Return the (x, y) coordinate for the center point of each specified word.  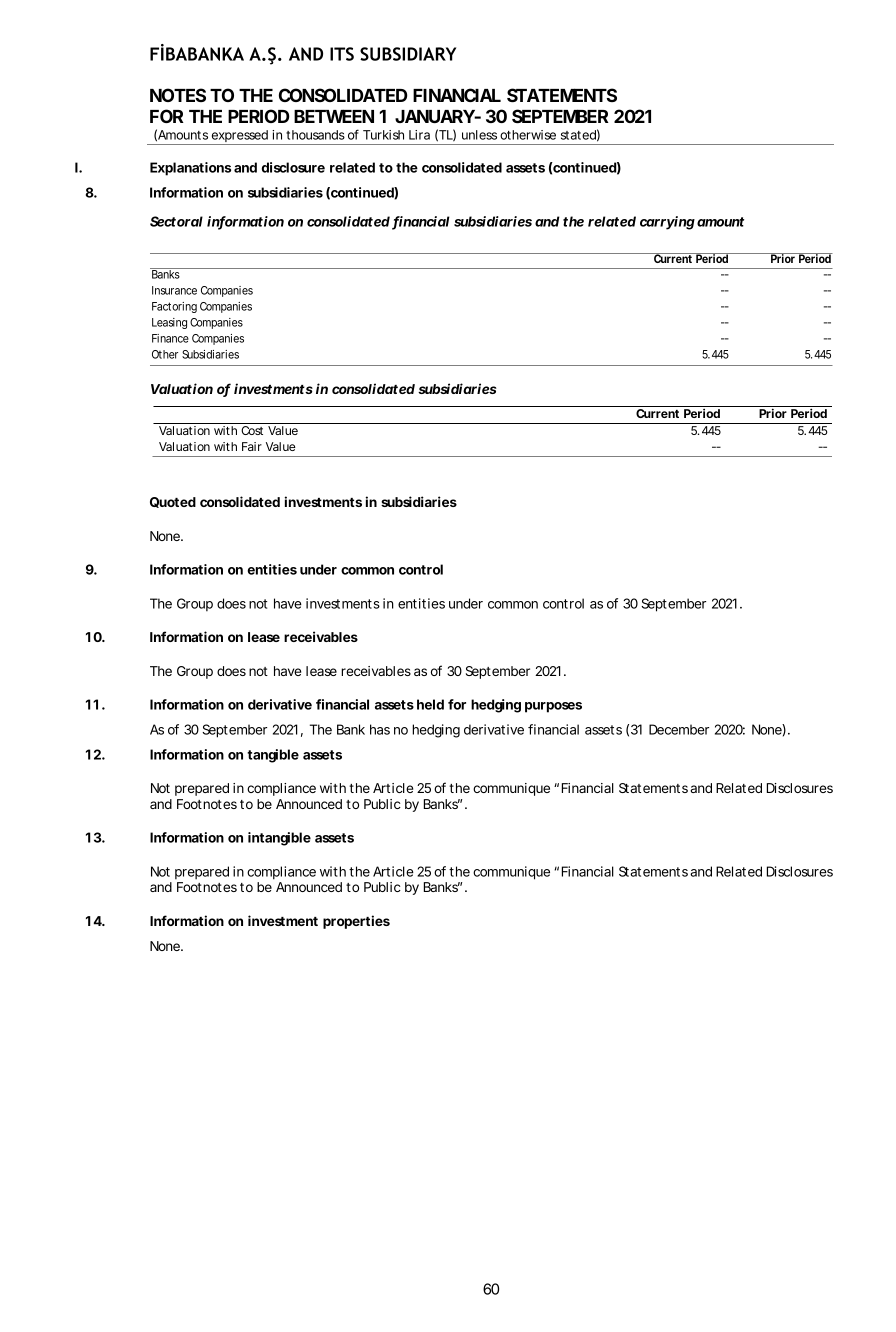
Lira (419, 135)
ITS (342, 54)
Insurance (174, 290)
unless (479, 135)
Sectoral (176, 221)
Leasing (169, 323)
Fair (252, 446)
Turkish (383, 135)
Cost (252, 430)
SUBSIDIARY (408, 54)
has (380, 729)
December (679, 729)
